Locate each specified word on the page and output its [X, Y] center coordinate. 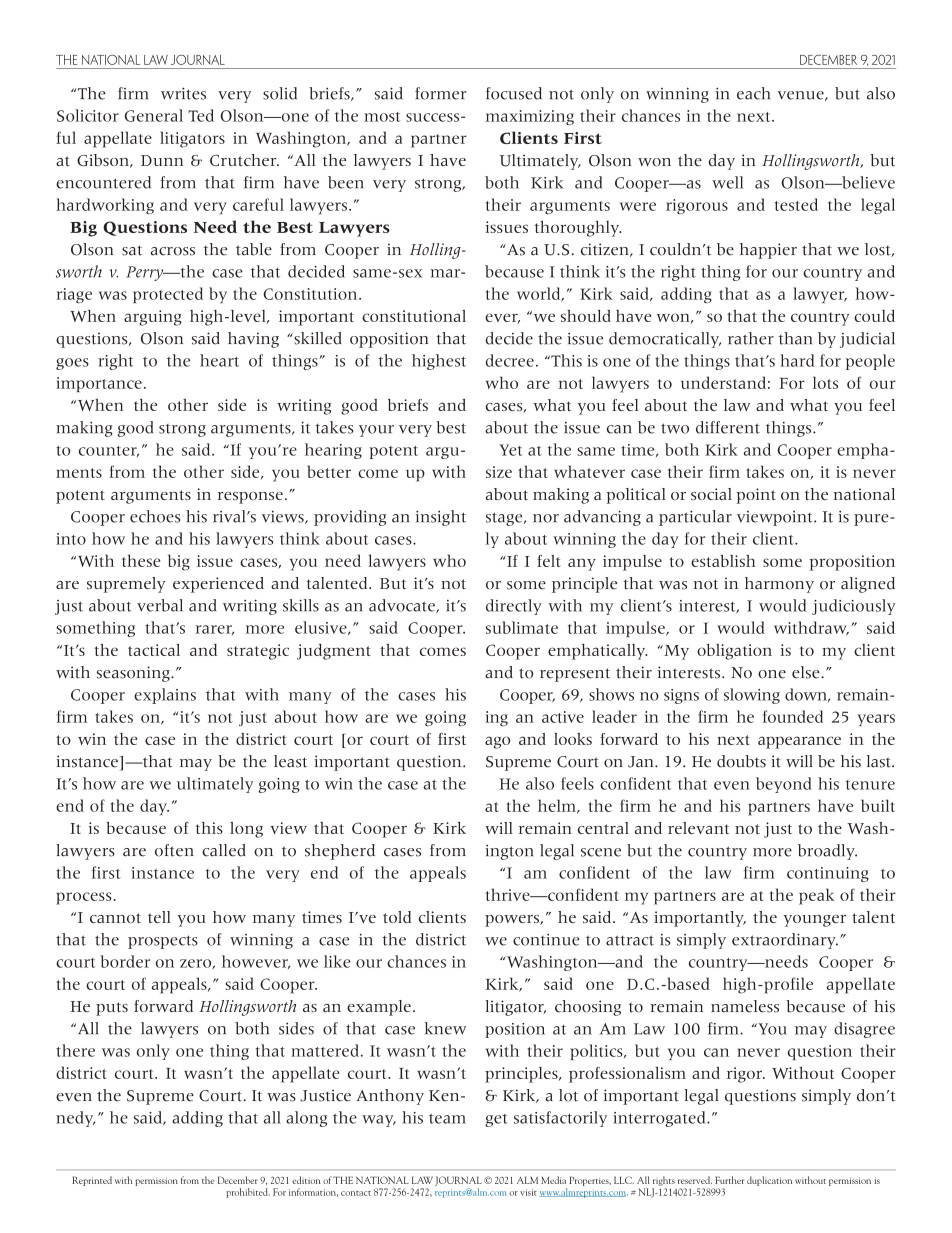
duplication [769, 1181]
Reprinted [92, 1181]
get [496, 1120]
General [153, 115]
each [754, 93]
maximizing [530, 117]
